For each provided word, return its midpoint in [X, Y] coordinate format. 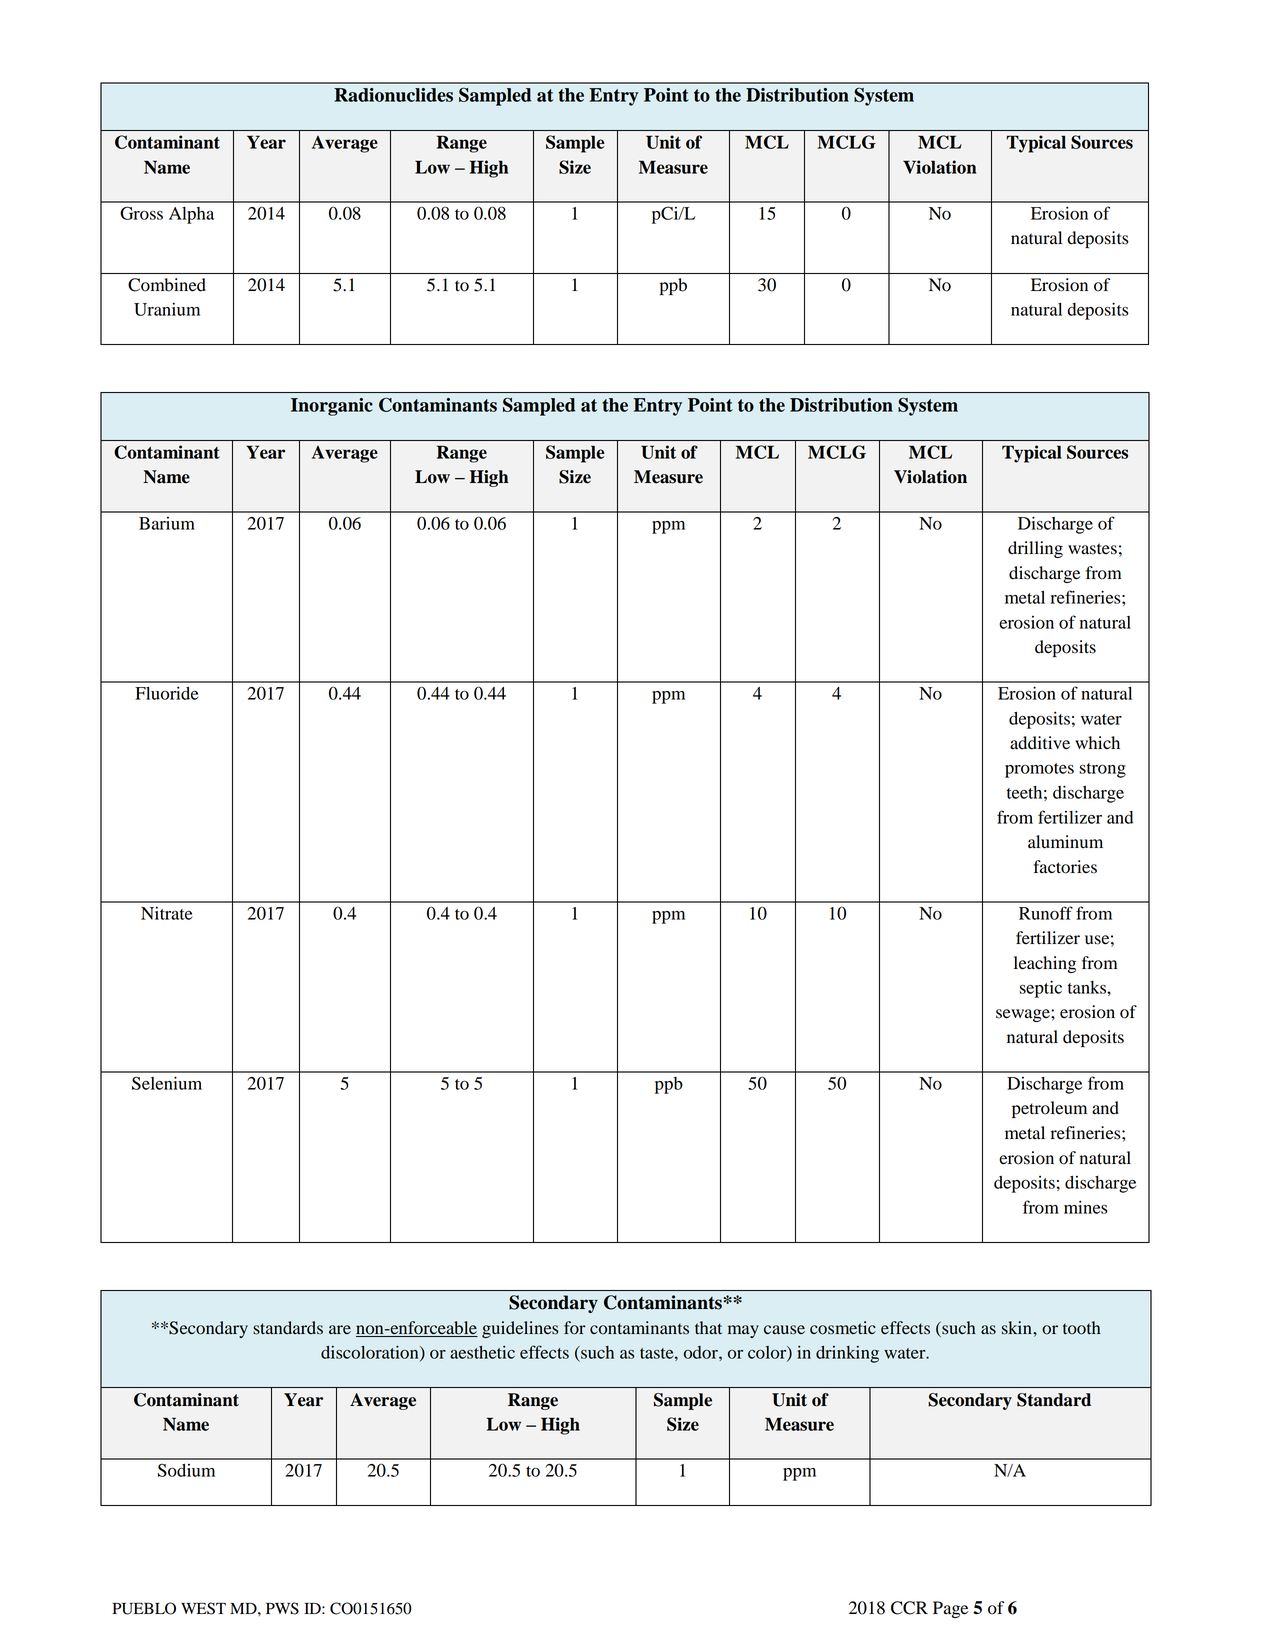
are [340, 1329]
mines [1086, 1207]
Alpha [191, 215]
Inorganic [332, 407]
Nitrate [166, 913]
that [708, 1327]
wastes [1092, 549]
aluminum [1065, 842]
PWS [282, 1608]
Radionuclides [393, 95]
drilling [1035, 549]
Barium [167, 523]
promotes [1039, 770]
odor [702, 1352]
